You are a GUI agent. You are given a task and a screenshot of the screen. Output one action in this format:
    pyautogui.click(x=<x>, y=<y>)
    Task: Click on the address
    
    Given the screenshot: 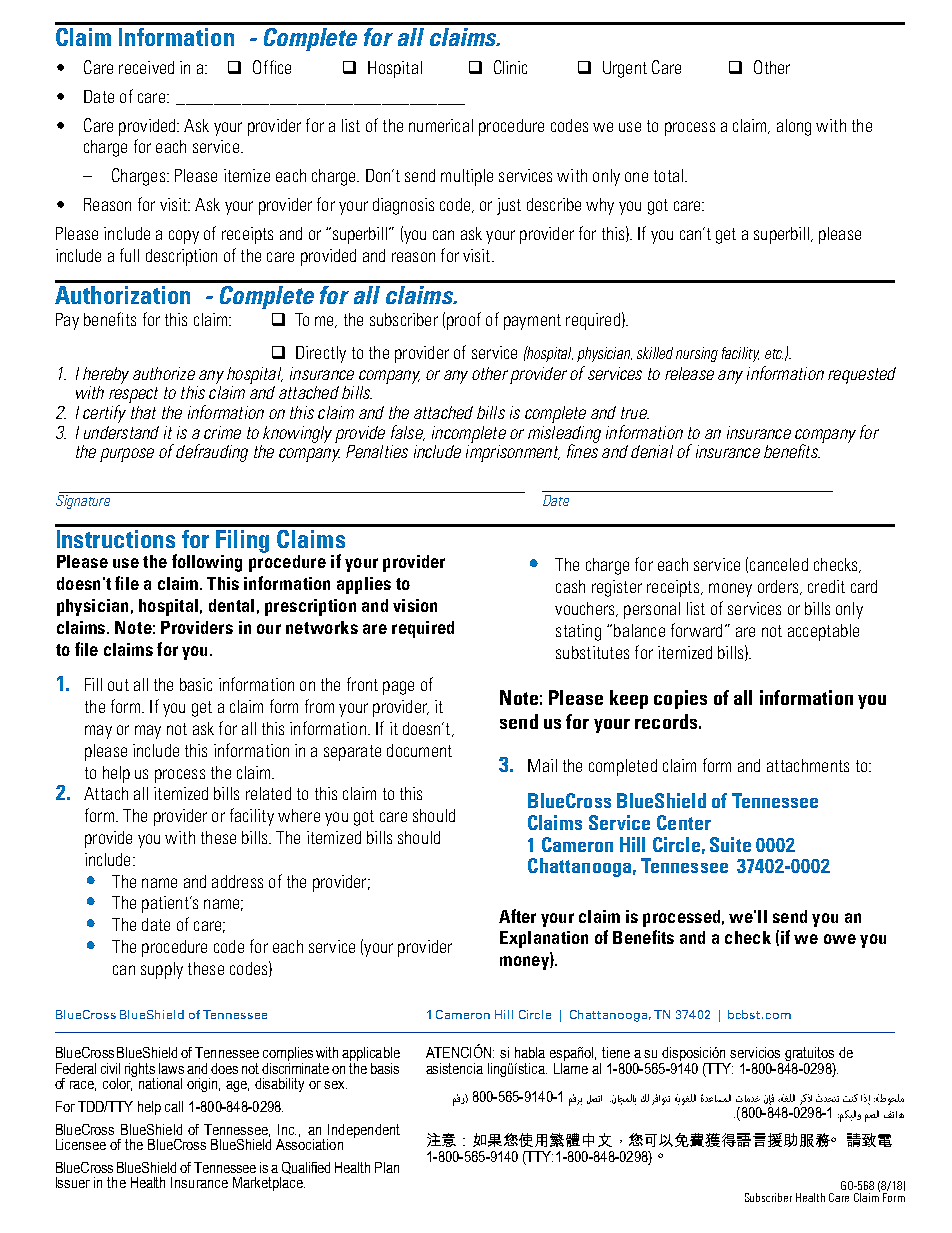 What is the action you would take?
    pyautogui.click(x=237, y=881)
